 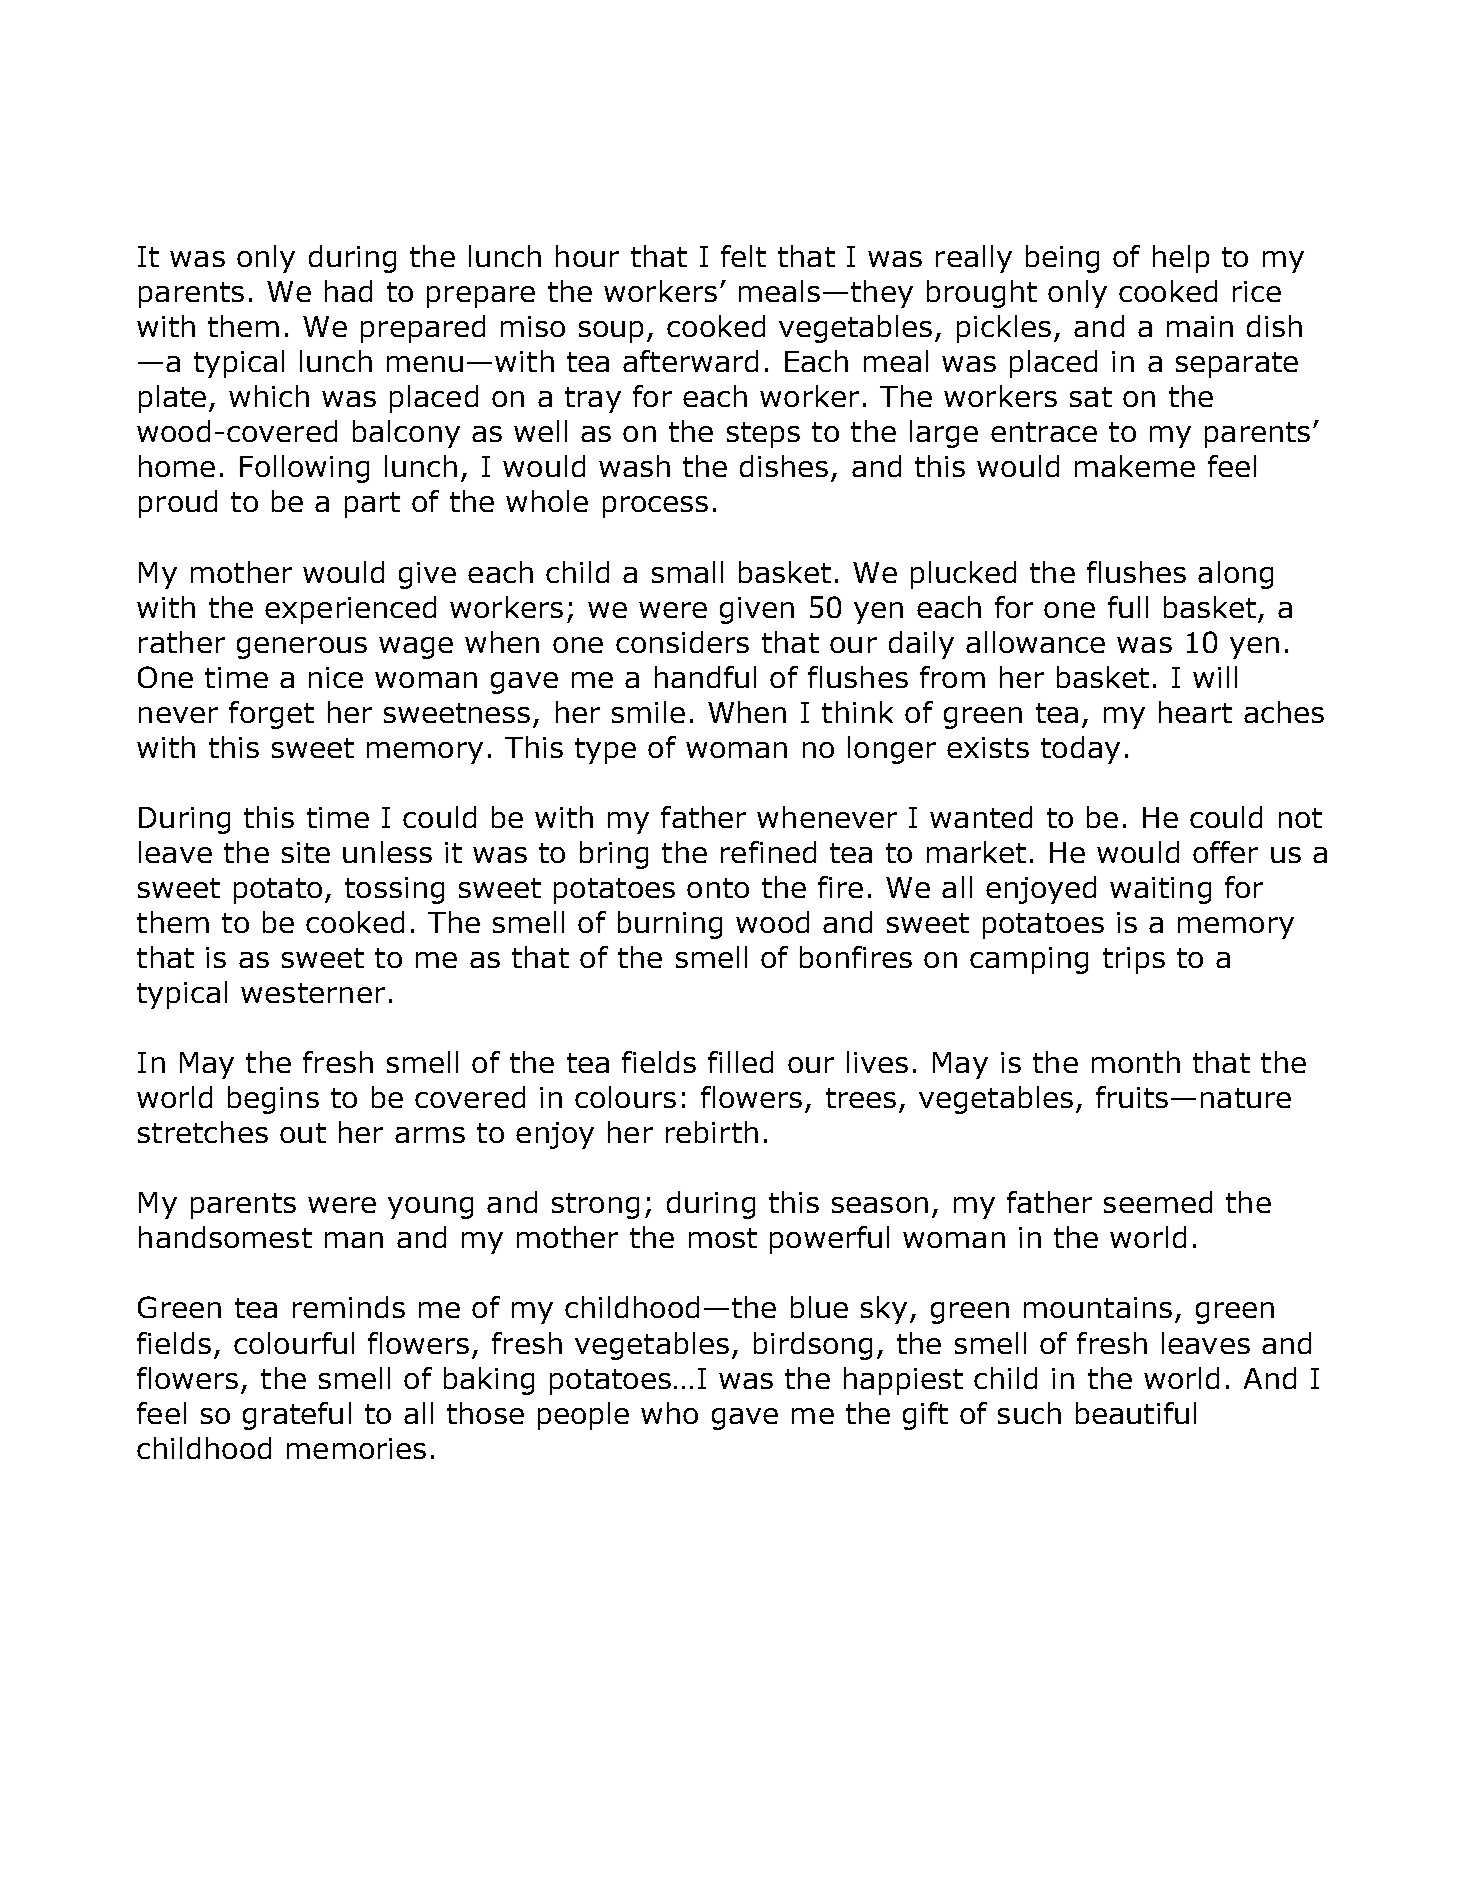 What do you see at coordinates (712, 1132) in the screenshot?
I see `rebirth` at bounding box center [712, 1132].
